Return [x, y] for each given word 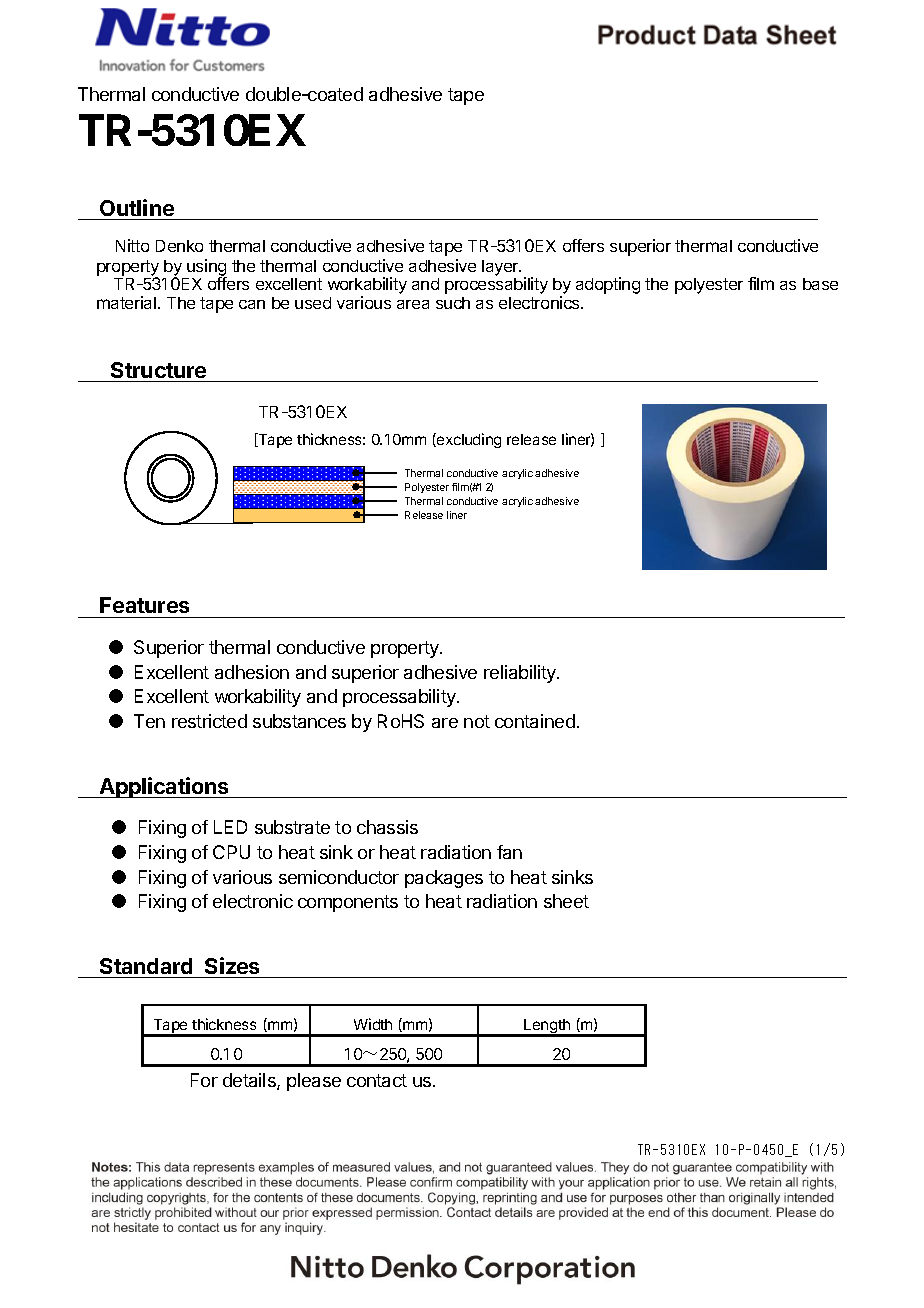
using [207, 268]
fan [509, 852]
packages [444, 879]
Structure [158, 370]
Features [144, 605]
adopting [608, 285]
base [820, 284]
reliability [521, 674]
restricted [209, 721]
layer [501, 268]
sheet [566, 901]
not [477, 721]
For [204, 1080]
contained [535, 721]
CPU [231, 852]
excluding [468, 440]
